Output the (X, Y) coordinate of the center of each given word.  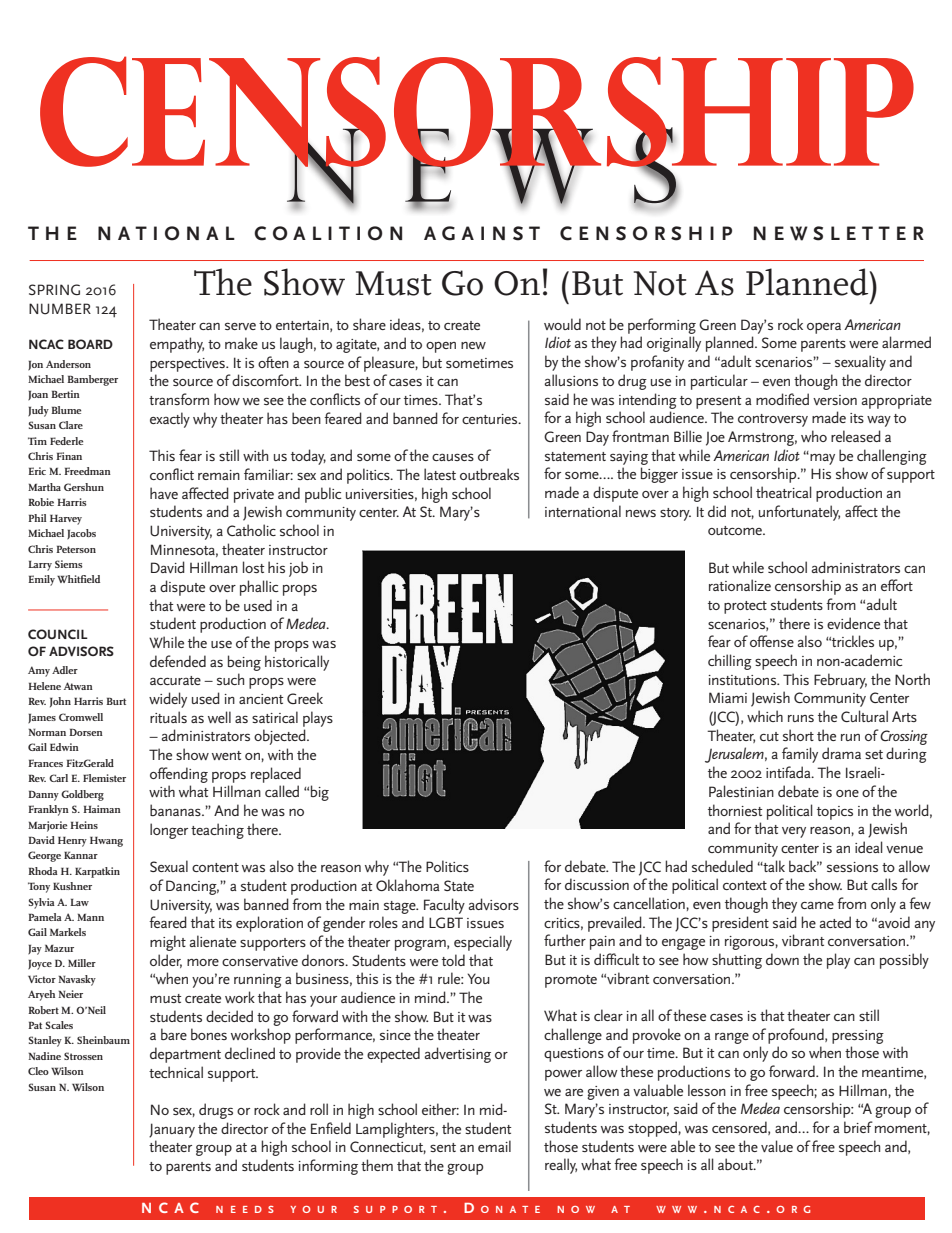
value (777, 1146)
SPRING (54, 289)
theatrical (784, 492)
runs (801, 718)
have (164, 493)
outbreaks (489, 474)
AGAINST (482, 233)
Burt (116, 701)
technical (176, 1072)
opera (824, 328)
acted (835, 922)
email (494, 1146)
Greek (305, 698)
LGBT (446, 922)
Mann (90, 917)
